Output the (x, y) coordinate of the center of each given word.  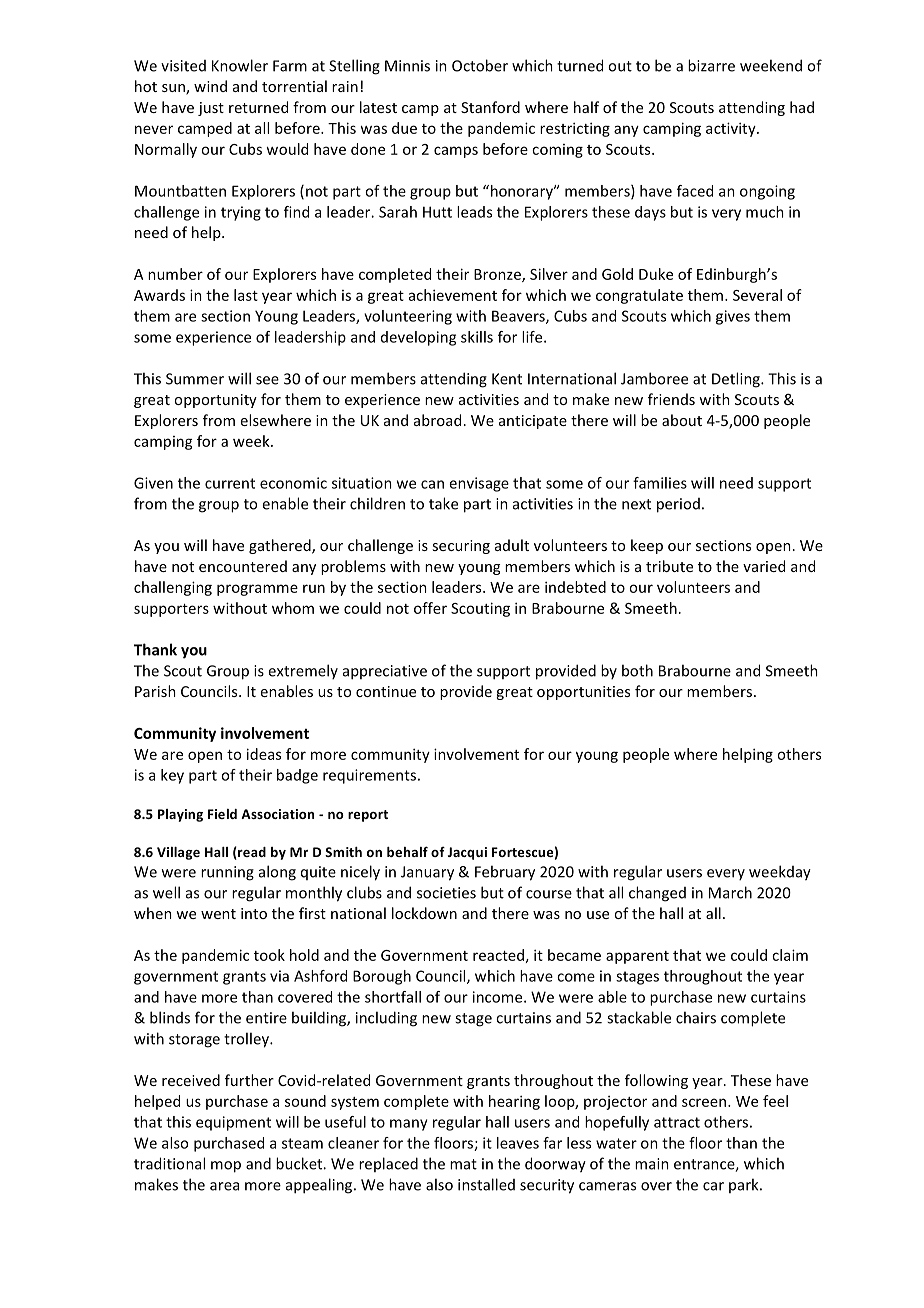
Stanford (490, 107)
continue (386, 691)
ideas (264, 754)
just (211, 109)
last (246, 295)
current (230, 483)
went (218, 914)
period (678, 505)
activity (732, 129)
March (730, 892)
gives (733, 317)
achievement (453, 295)
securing (461, 547)
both (637, 670)
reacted (498, 955)
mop (226, 1167)
